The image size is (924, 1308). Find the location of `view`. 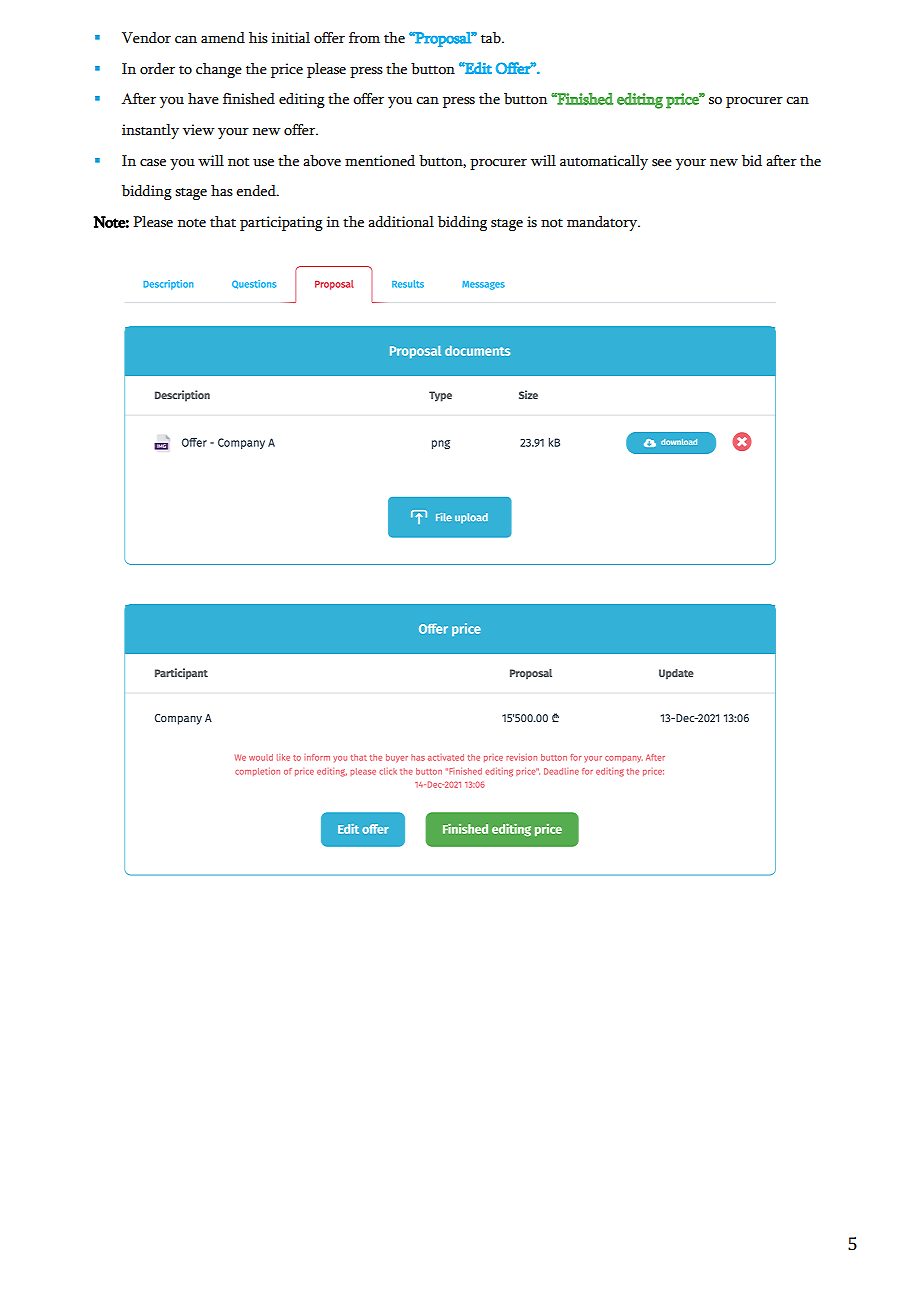

view is located at coordinates (198, 130).
